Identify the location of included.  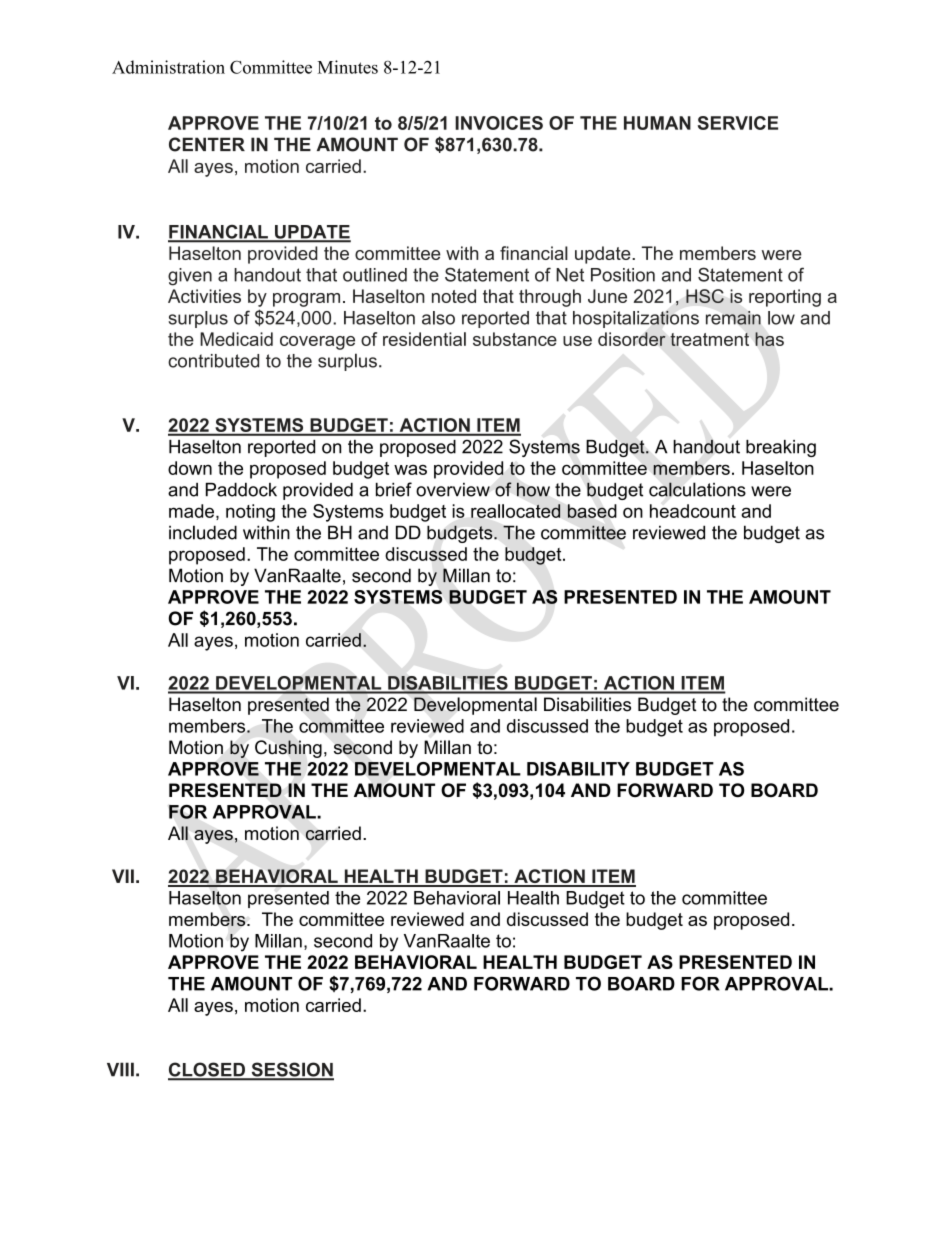
(203, 532).
